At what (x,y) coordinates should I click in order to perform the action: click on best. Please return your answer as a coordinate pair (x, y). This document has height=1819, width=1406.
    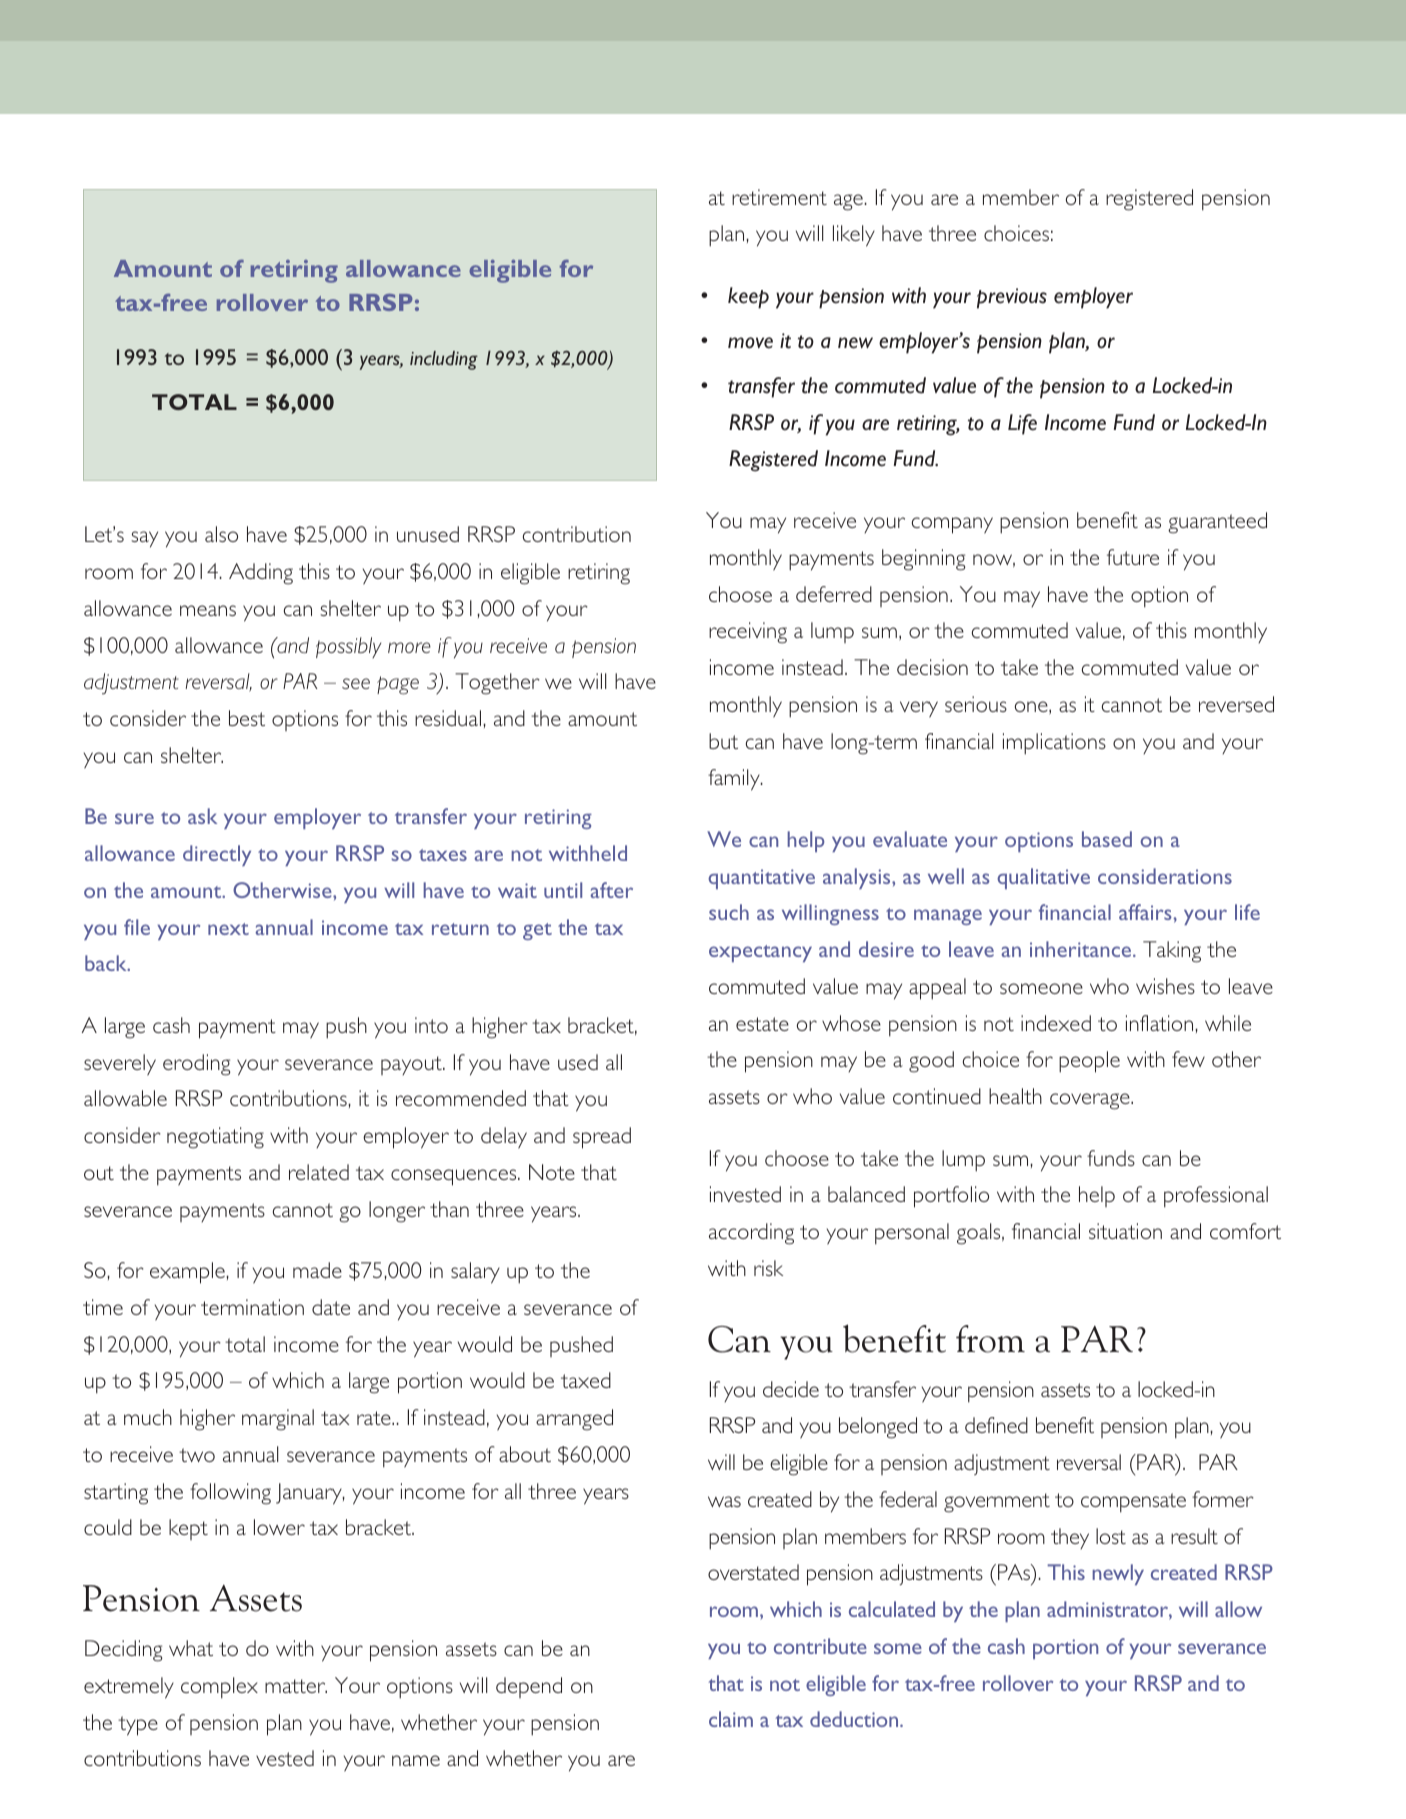
    Looking at the image, I should click on (247, 718).
